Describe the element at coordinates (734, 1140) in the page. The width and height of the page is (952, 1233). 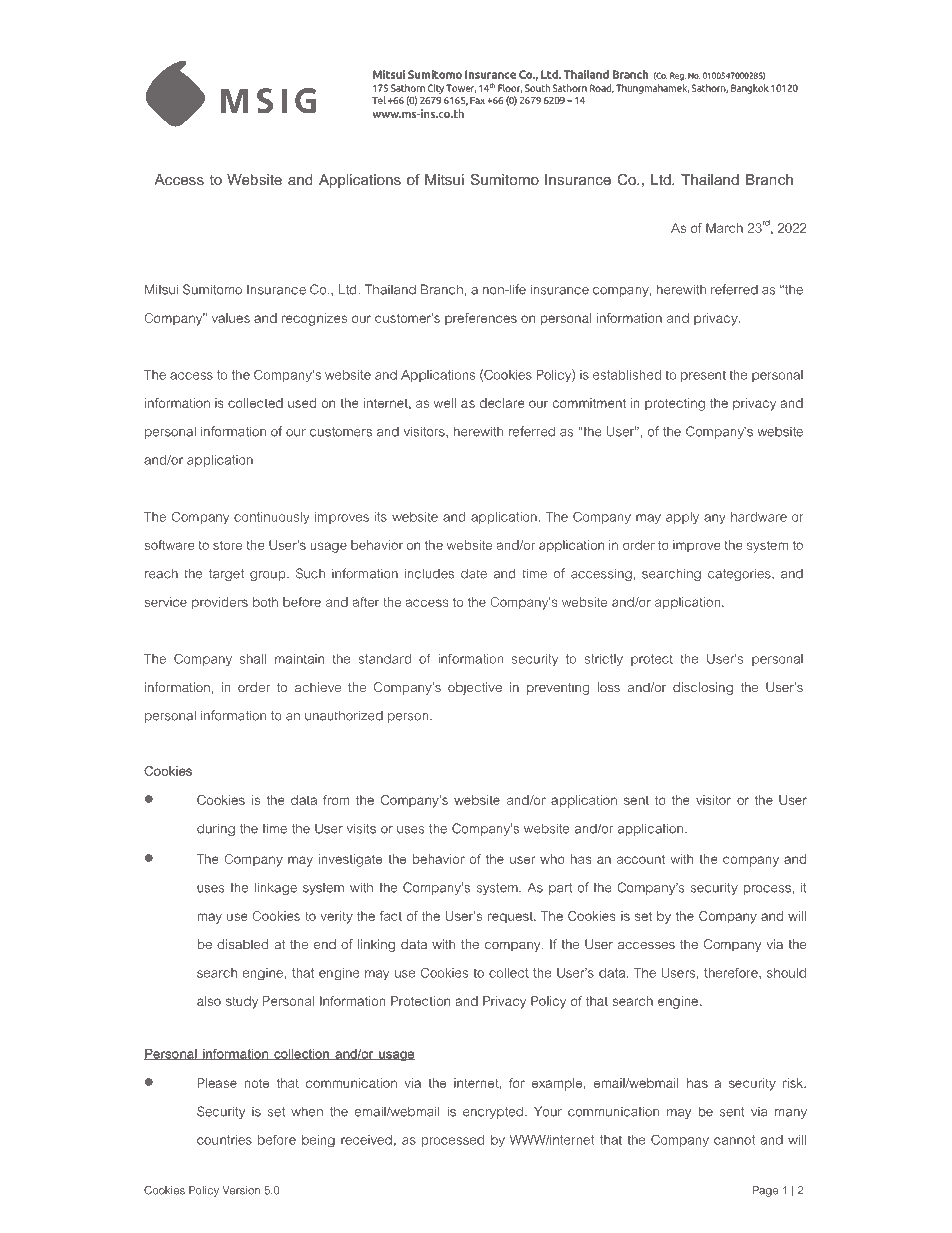
I see `cannot` at that location.
